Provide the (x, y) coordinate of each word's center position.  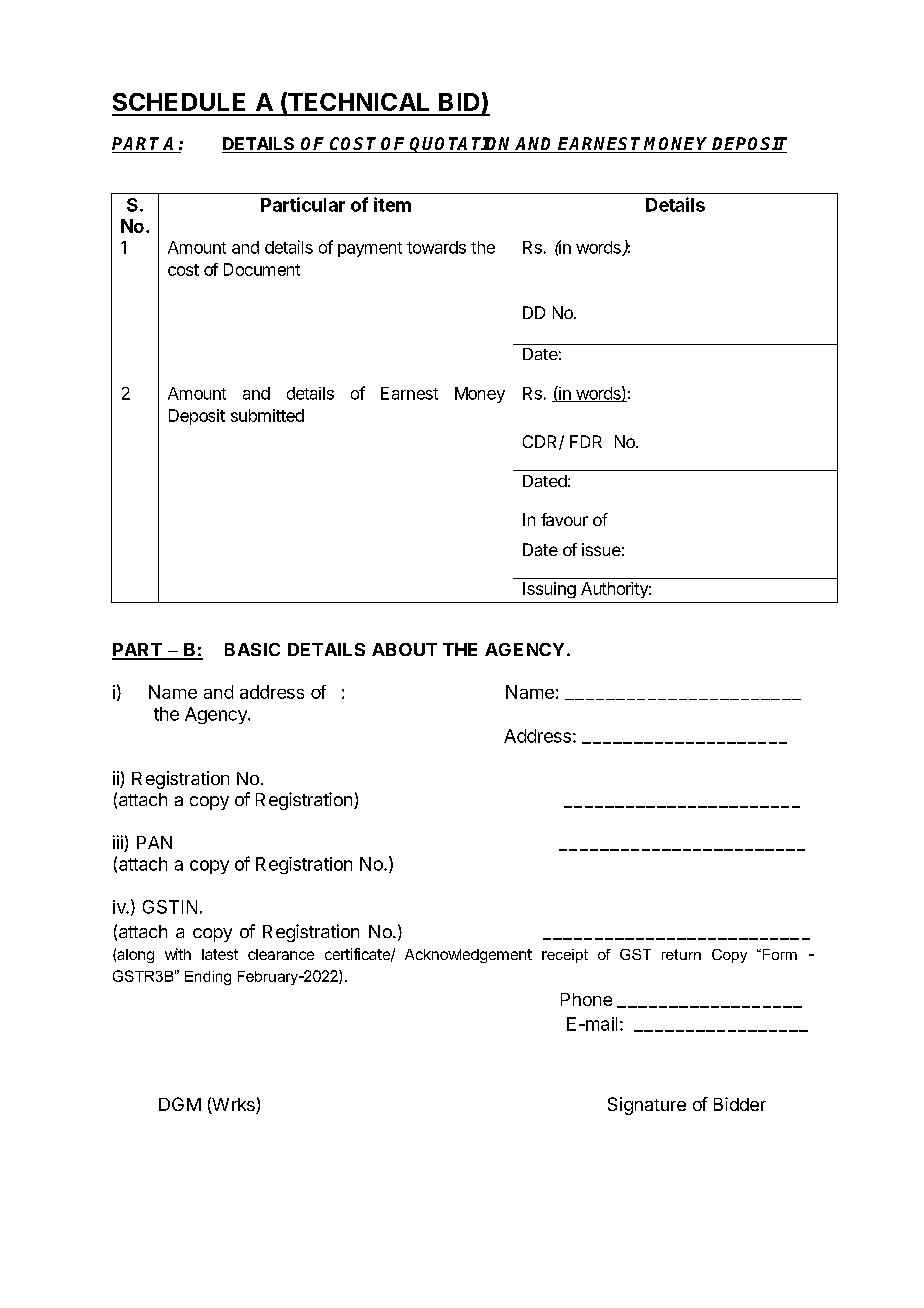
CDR (541, 442)
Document (262, 269)
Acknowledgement (468, 956)
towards (436, 247)
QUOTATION (462, 145)
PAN (154, 842)
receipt (565, 956)
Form (778, 954)
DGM (180, 1104)
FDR (586, 441)
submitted (267, 415)
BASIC (252, 649)
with (178, 954)
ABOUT (404, 649)
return (681, 954)
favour (564, 519)
